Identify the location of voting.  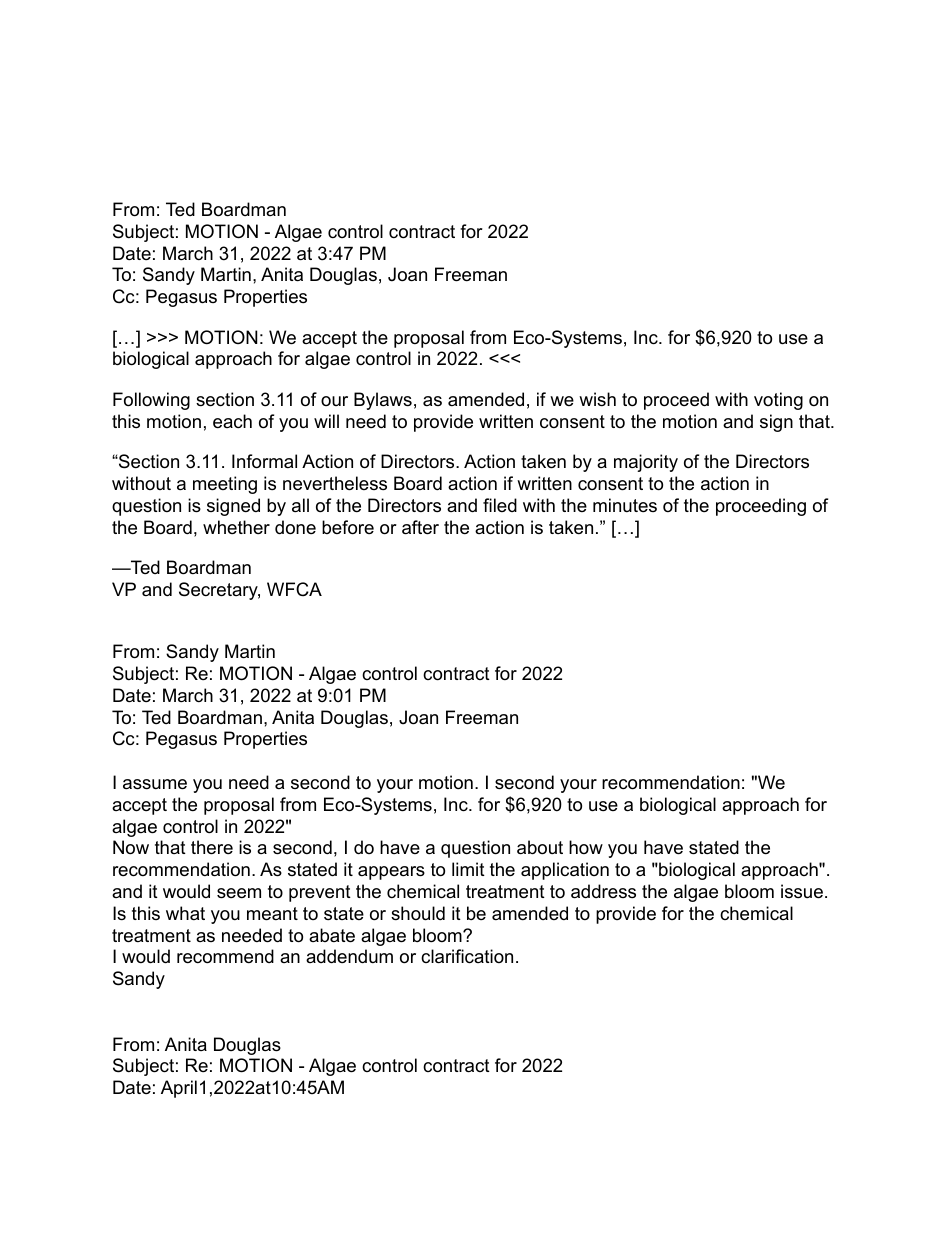
(778, 401).
